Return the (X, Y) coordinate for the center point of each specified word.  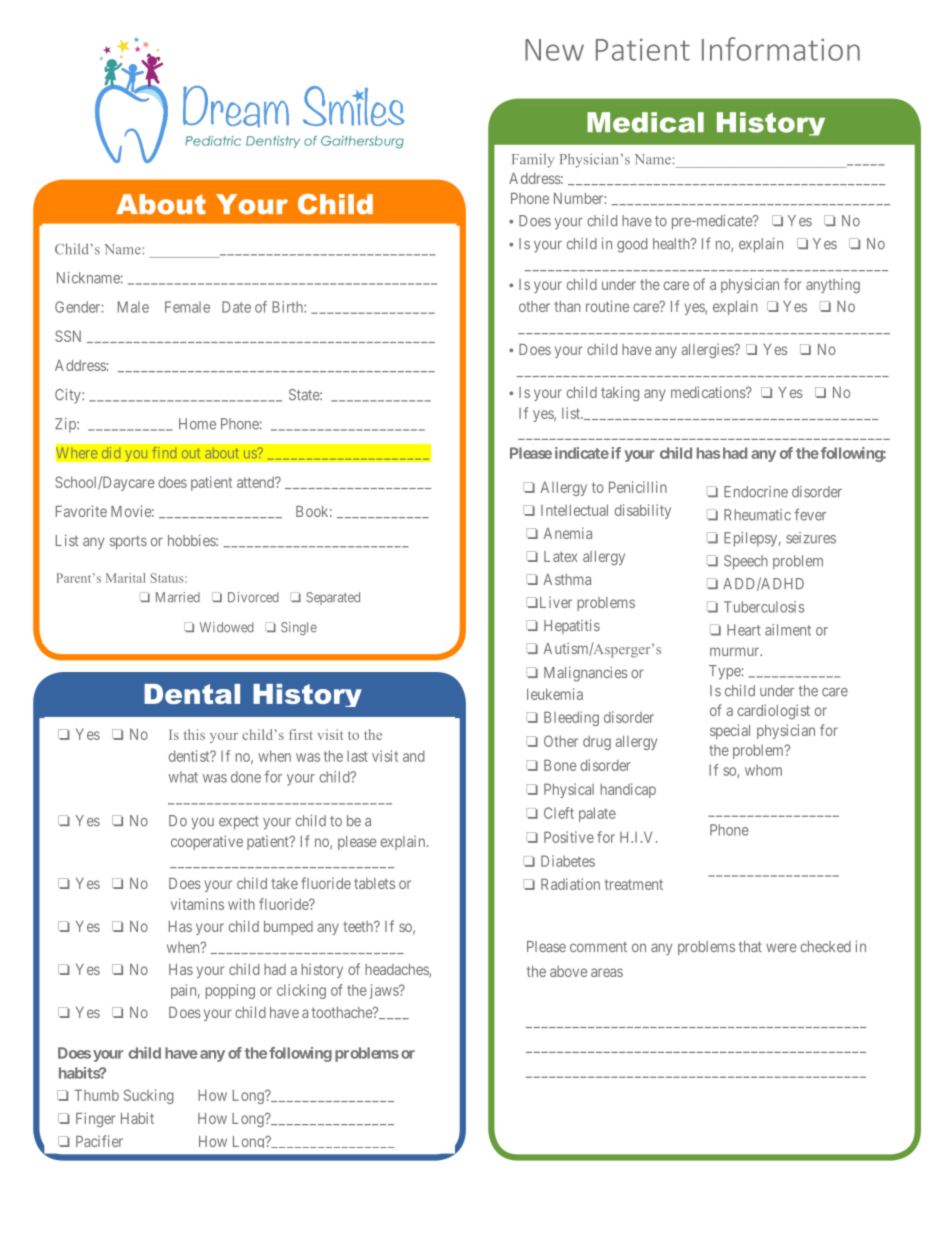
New (554, 50)
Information (781, 49)
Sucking (149, 1096)
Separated (333, 598)
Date (236, 307)
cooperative (207, 842)
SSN (68, 336)
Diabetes (568, 861)
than (567, 306)
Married (178, 597)
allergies (708, 350)
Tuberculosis (764, 607)
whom (763, 770)
